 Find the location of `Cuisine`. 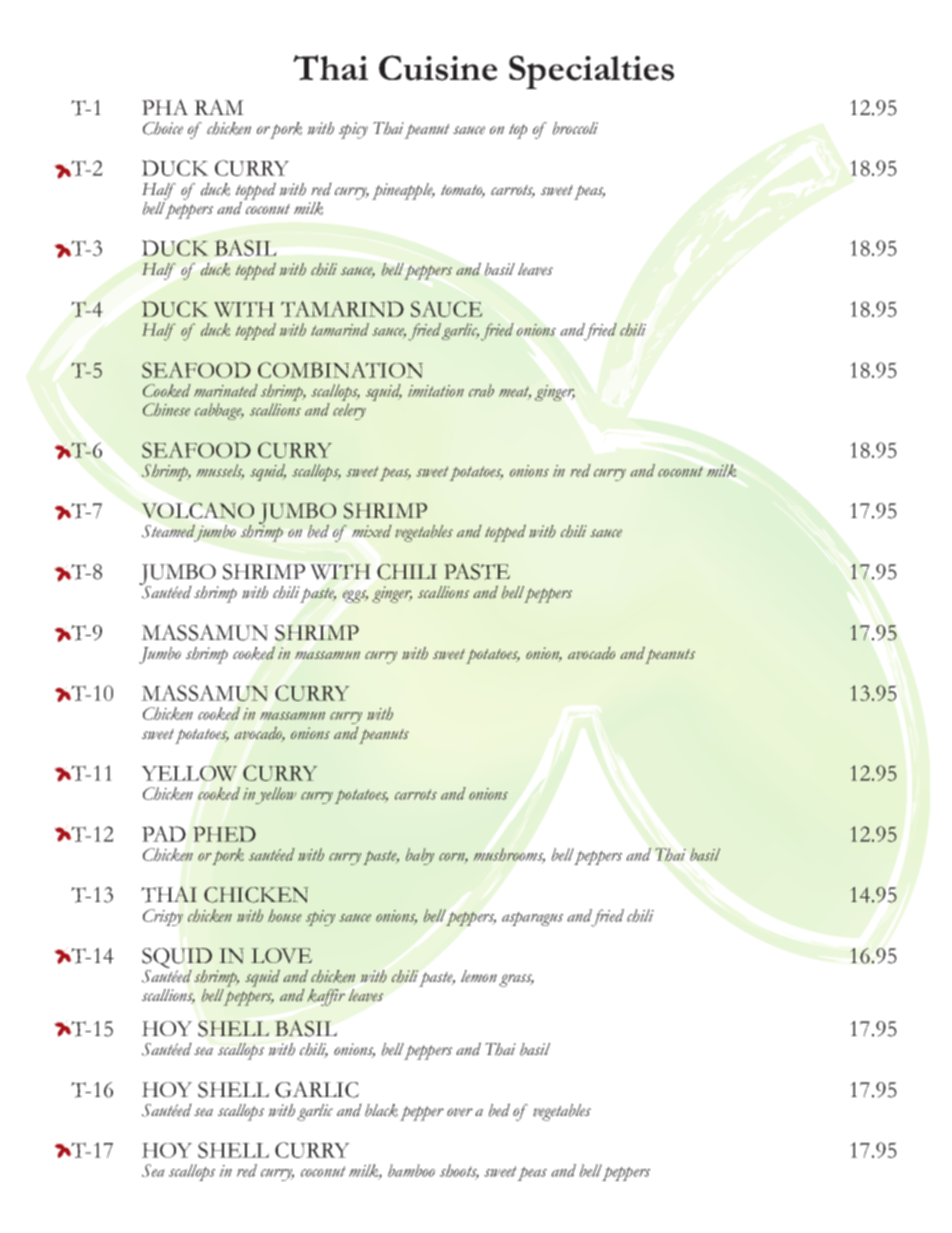

Cuisine is located at coordinates (438, 68).
